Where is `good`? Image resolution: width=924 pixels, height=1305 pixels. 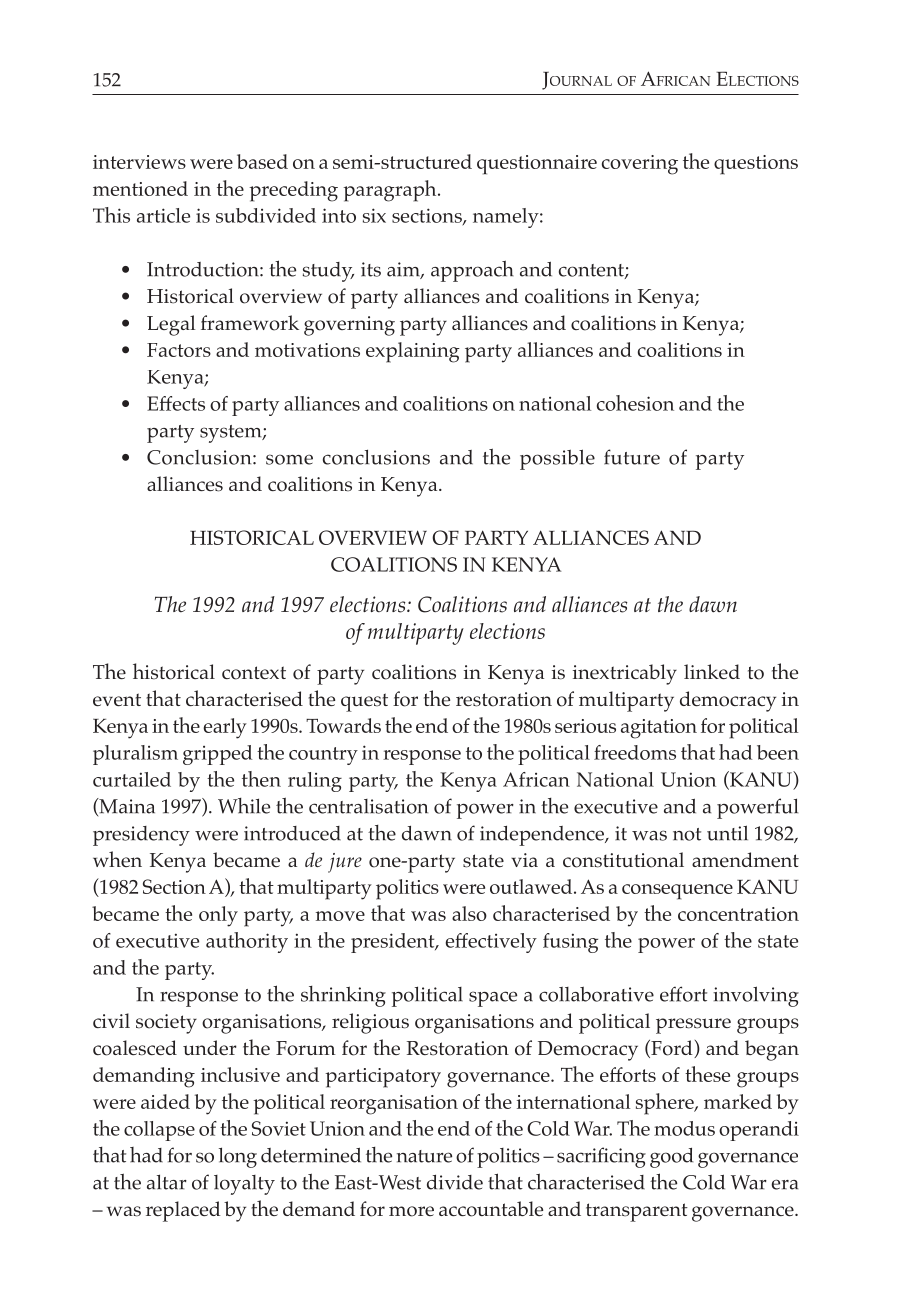 good is located at coordinates (671, 1158).
